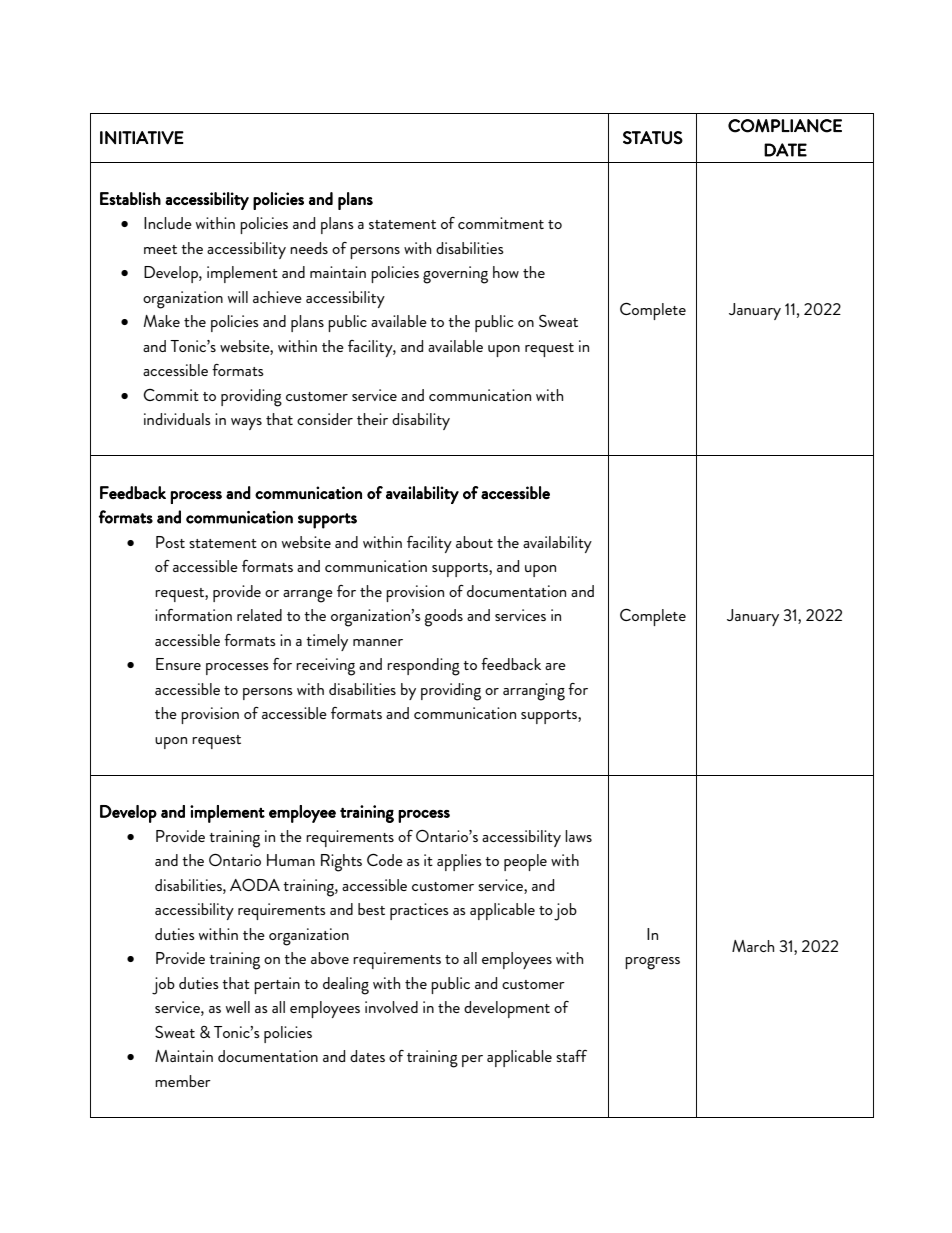  I want to click on goods, so click(443, 618).
